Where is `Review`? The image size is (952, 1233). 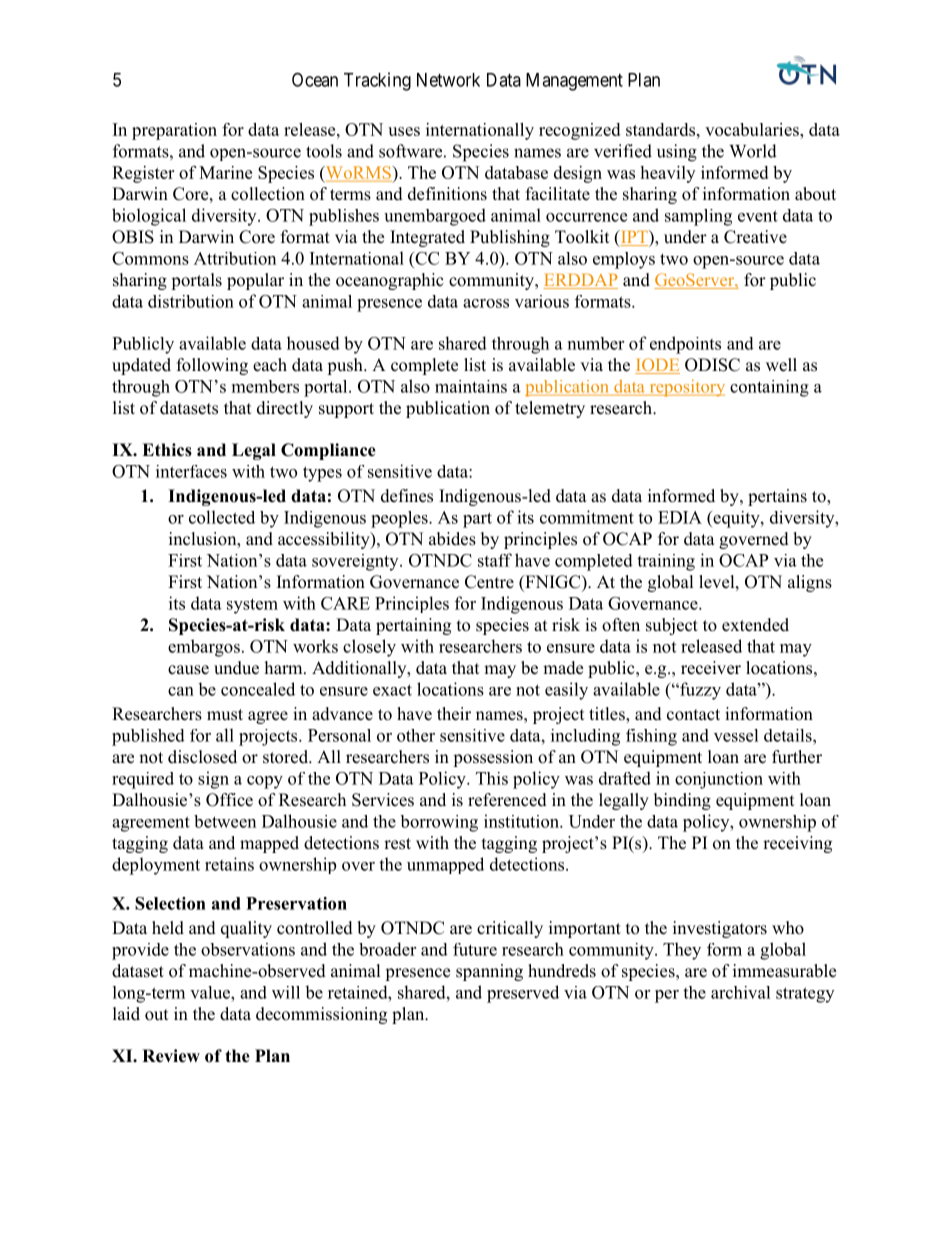
Review is located at coordinates (171, 1056).
